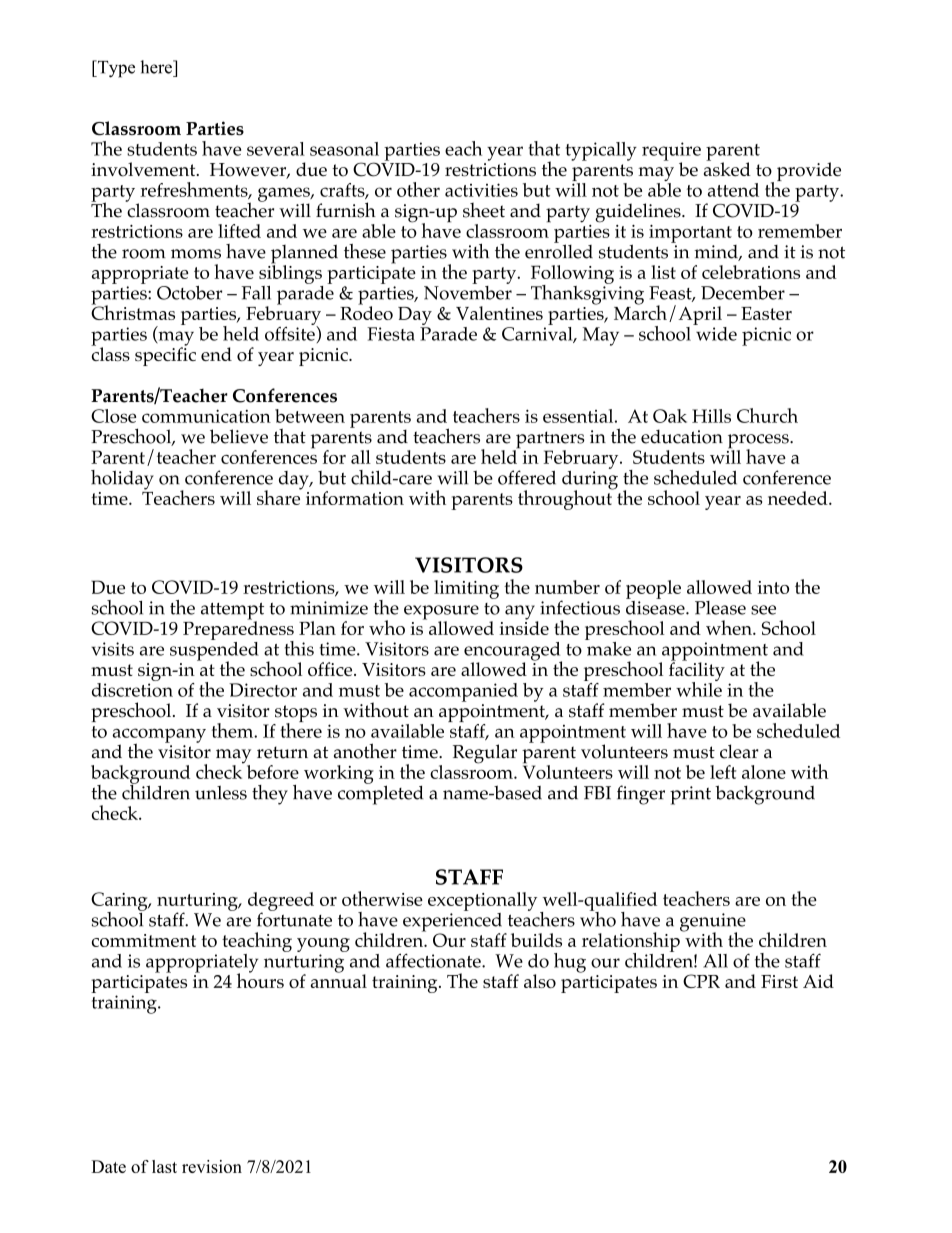  I want to click on Type, so click(115, 69).
